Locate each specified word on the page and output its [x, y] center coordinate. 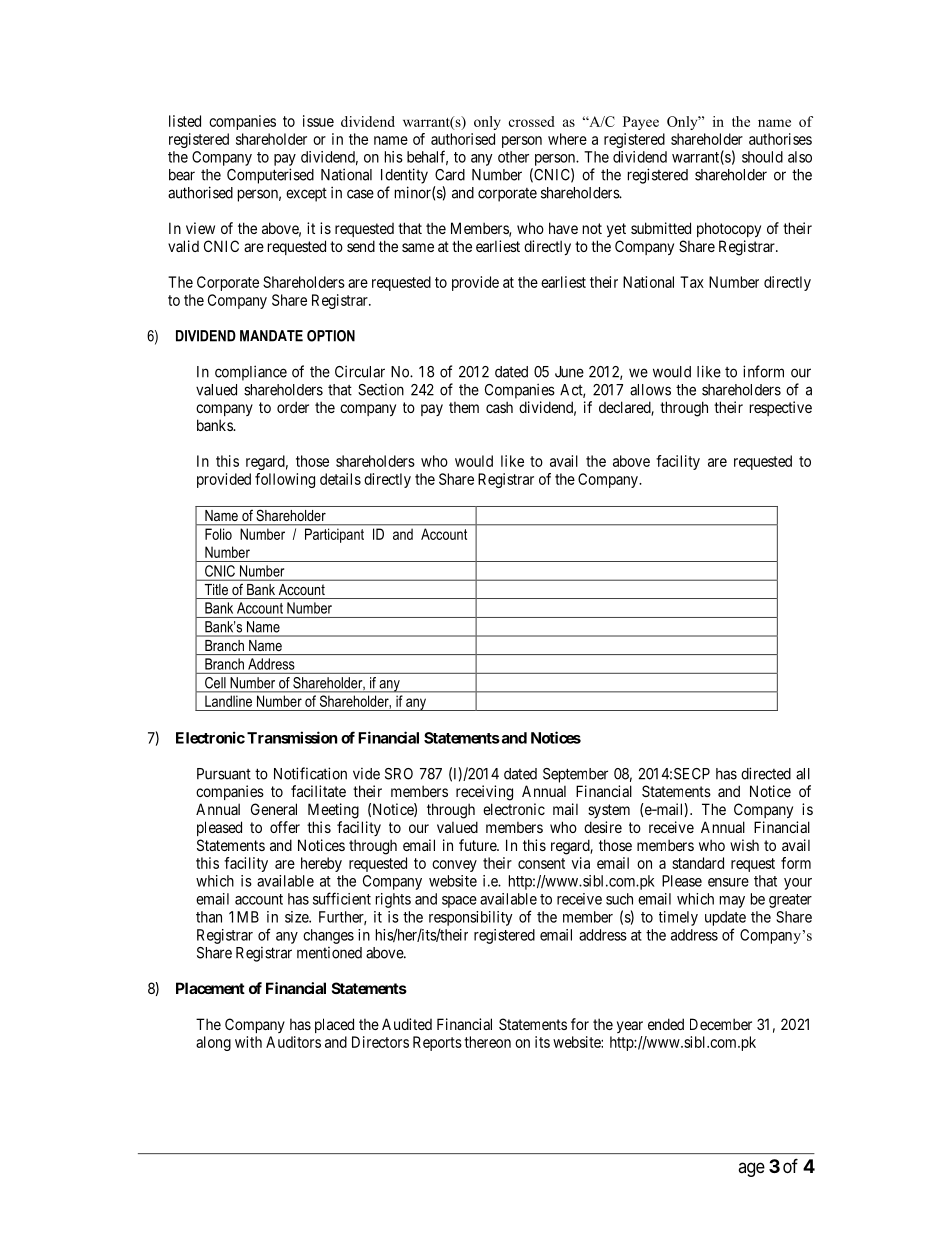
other [513, 157]
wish [744, 845]
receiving [484, 793]
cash [499, 407]
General [274, 809]
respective [781, 408]
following [285, 480]
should [762, 157]
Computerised [270, 176]
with [248, 1042]
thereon [487, 1042]
